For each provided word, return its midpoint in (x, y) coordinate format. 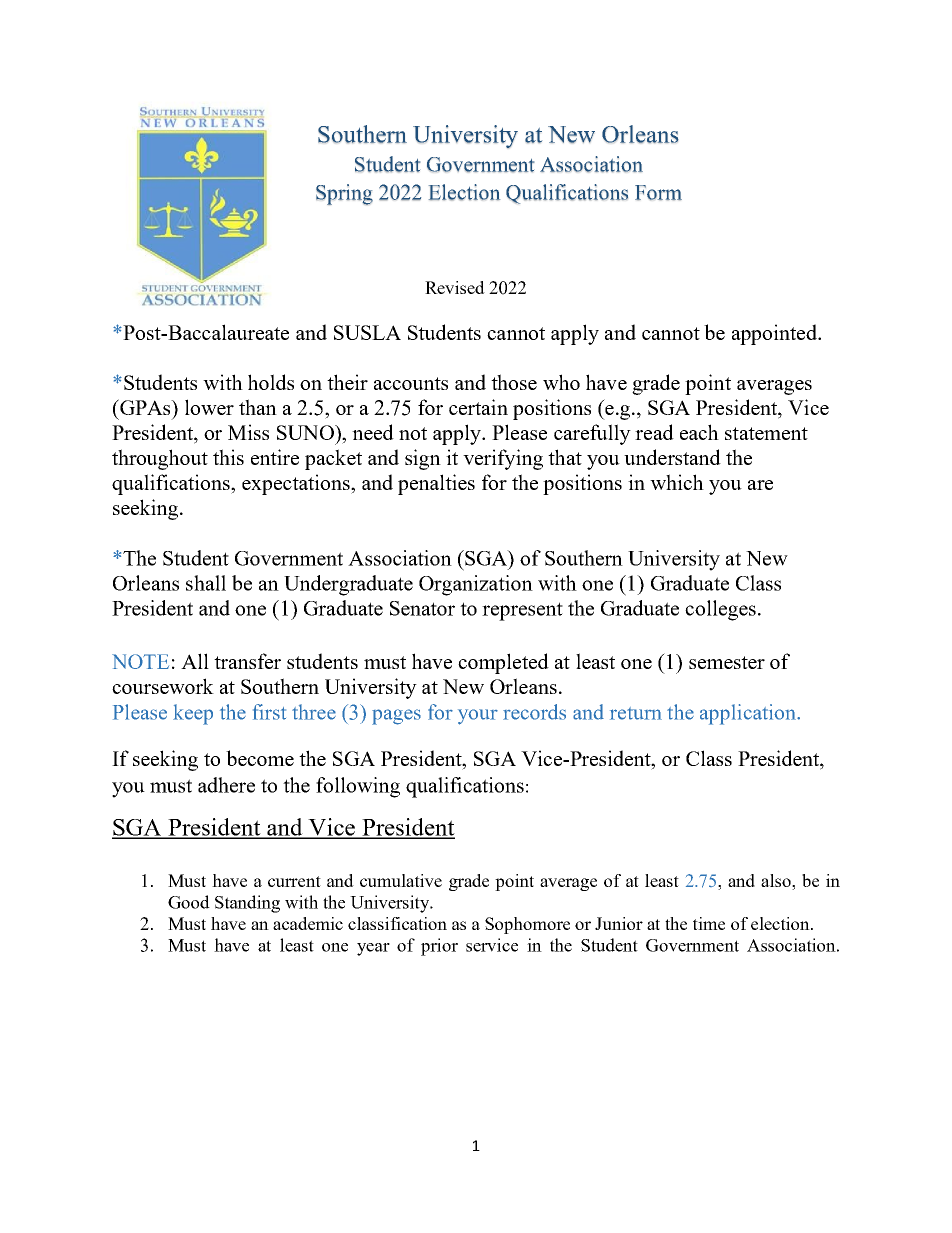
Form (658, 193)
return (636, 713)
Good (189, 902)
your (478, 717)
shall (206, 583)
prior (439, 947)
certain (478, 407)
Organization (476, 585)
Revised (455, 287)
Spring (344, 194)
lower (209, 407)
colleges (720, 610)
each (699, 432)
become (260, 758)
